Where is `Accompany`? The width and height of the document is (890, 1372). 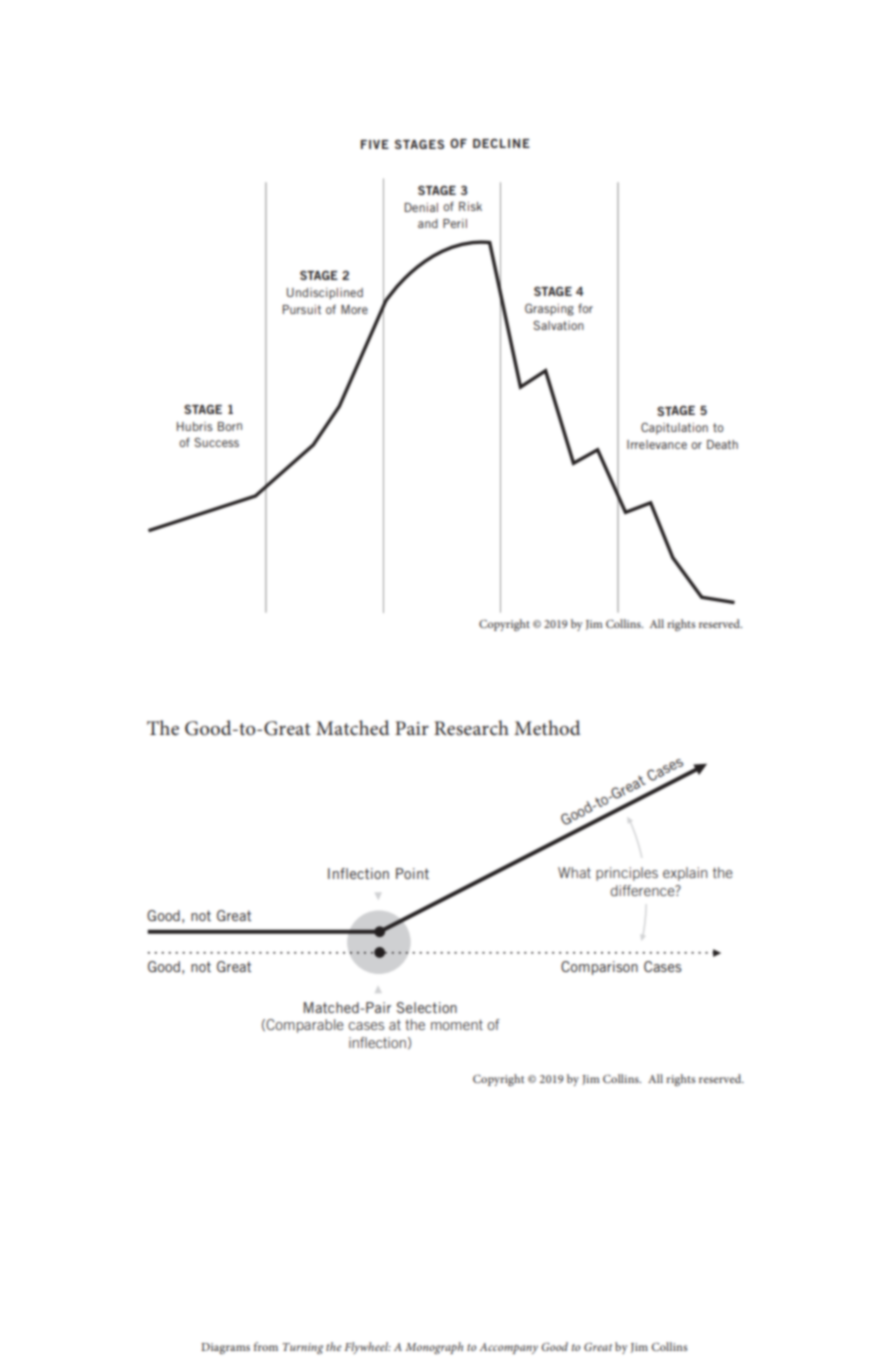
Accompany is located at coordinates (508, 1348).
